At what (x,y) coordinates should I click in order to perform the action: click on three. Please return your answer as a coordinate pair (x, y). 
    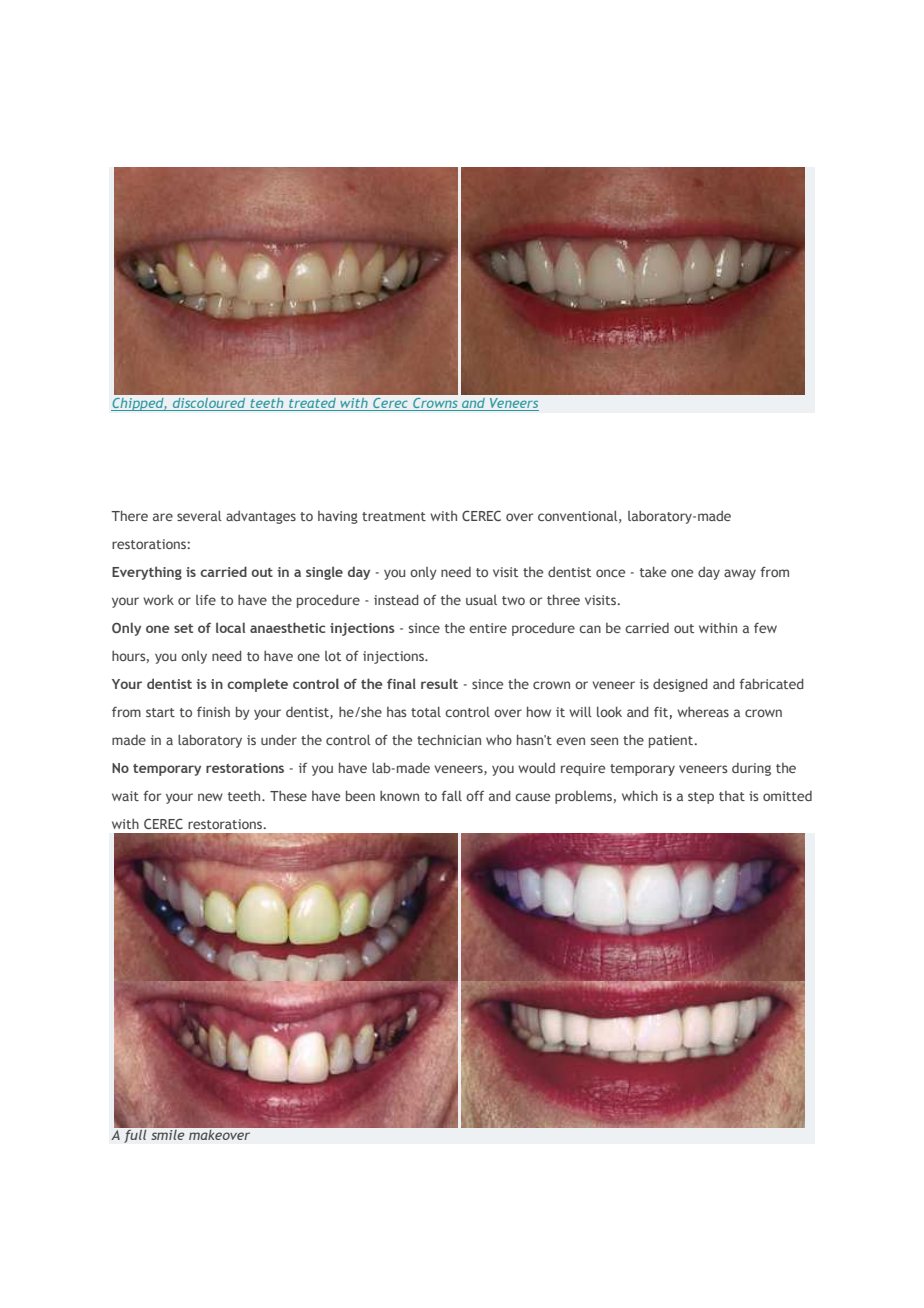
    Looking at the image, I should click on (563, 600).
